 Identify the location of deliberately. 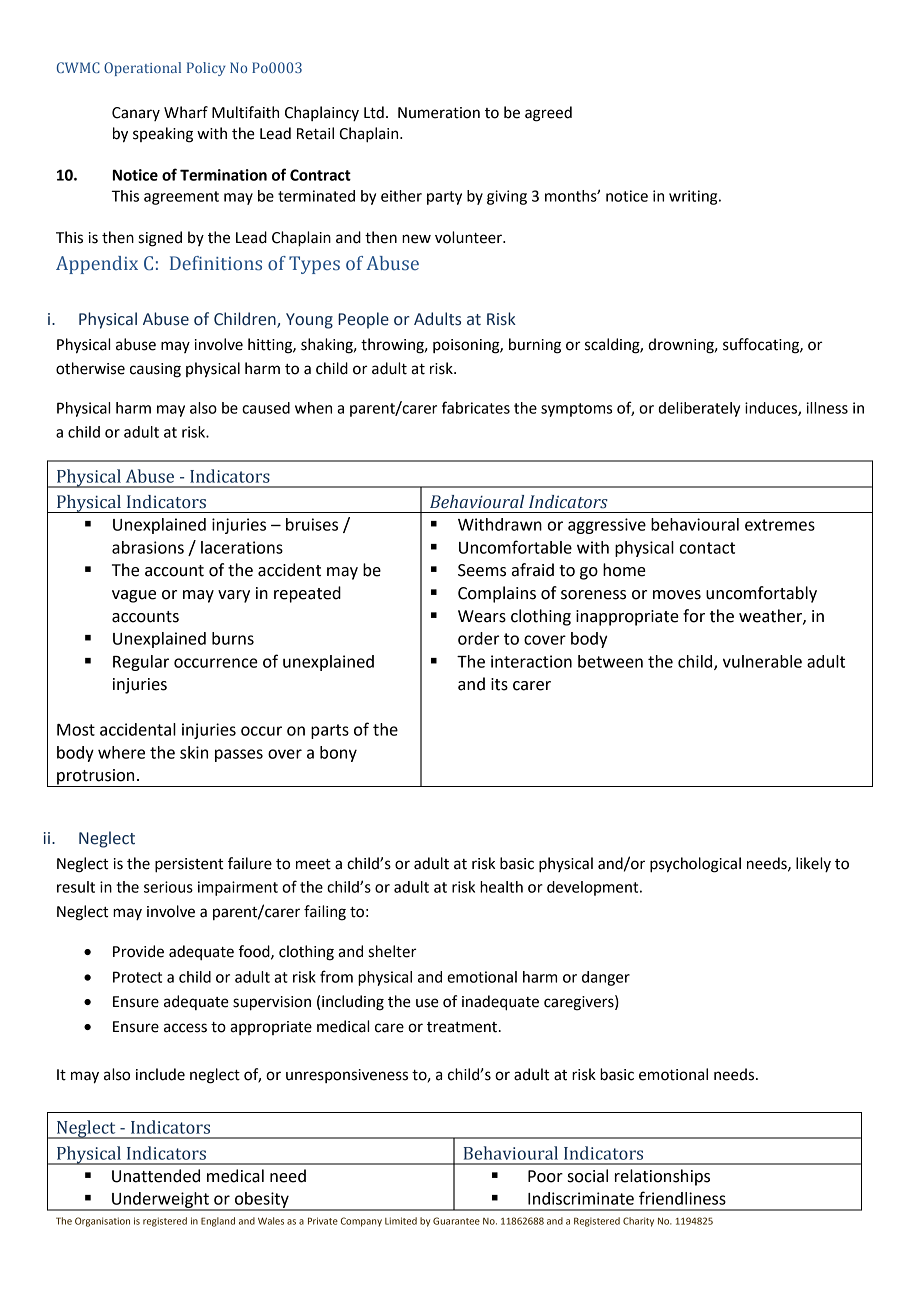
(699, 409).
